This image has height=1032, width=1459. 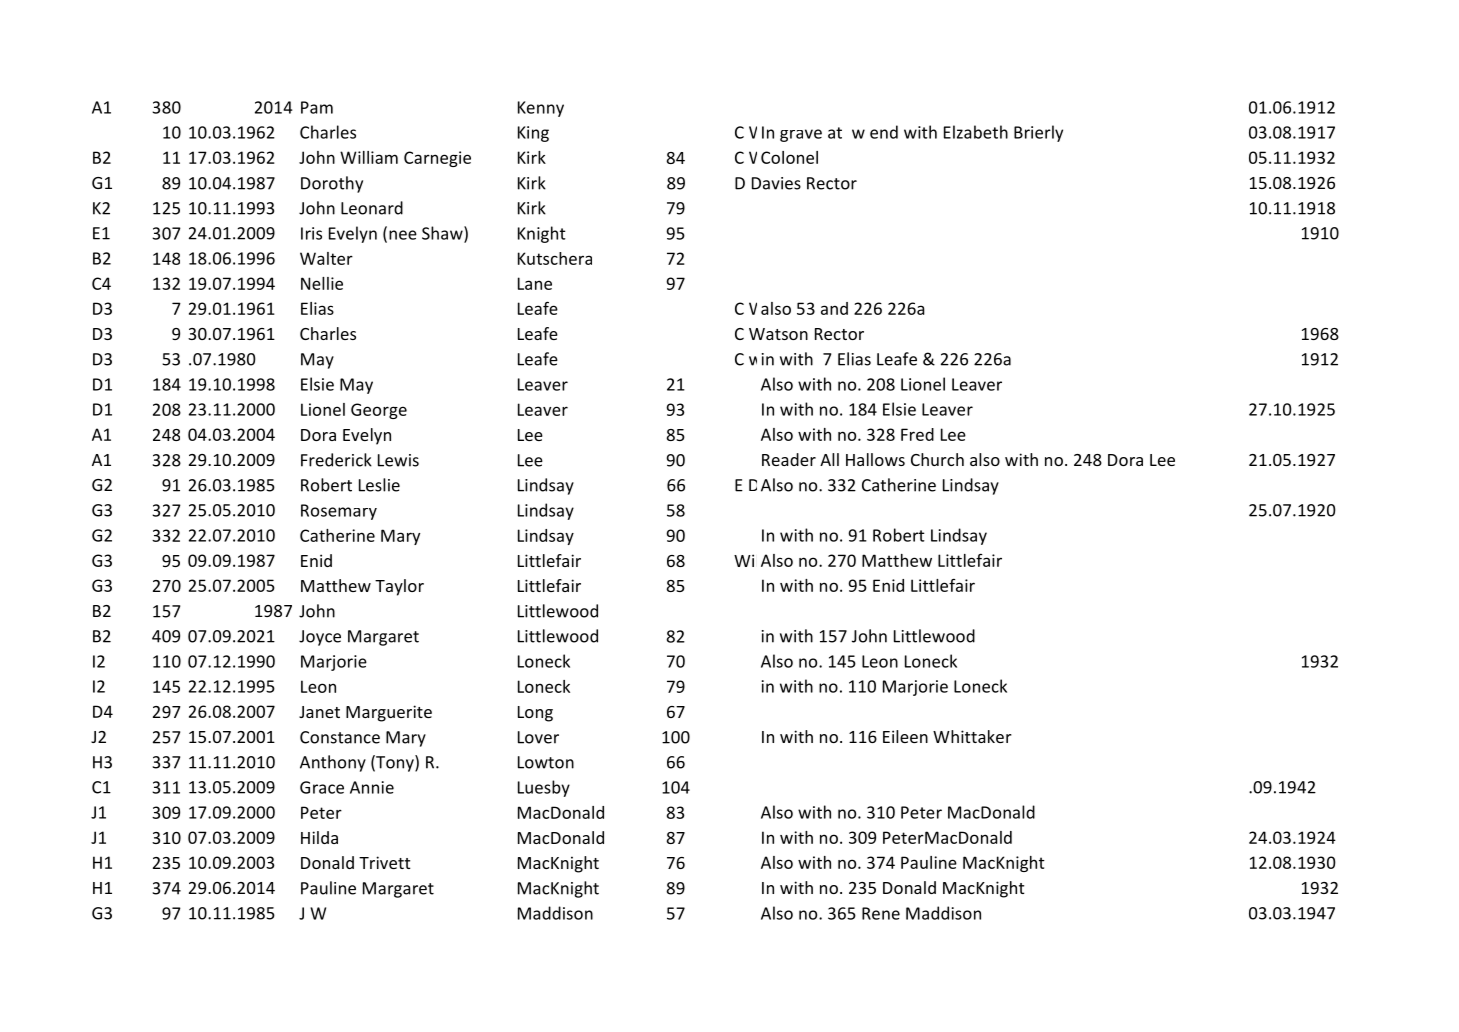 I want to click on Hilda, so click(x=319, y=837).
